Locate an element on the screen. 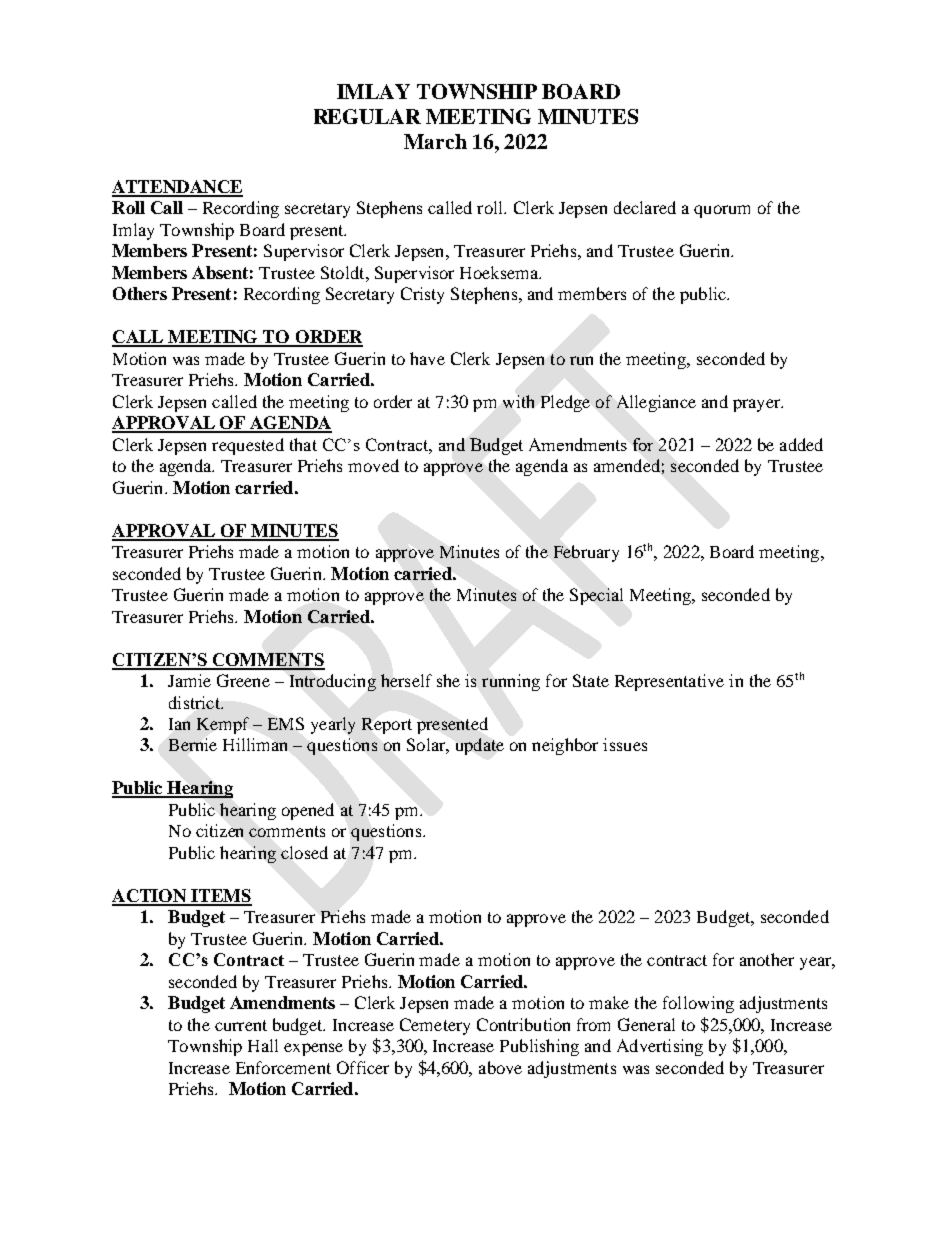  Special is located at coordinates (596, 596).
